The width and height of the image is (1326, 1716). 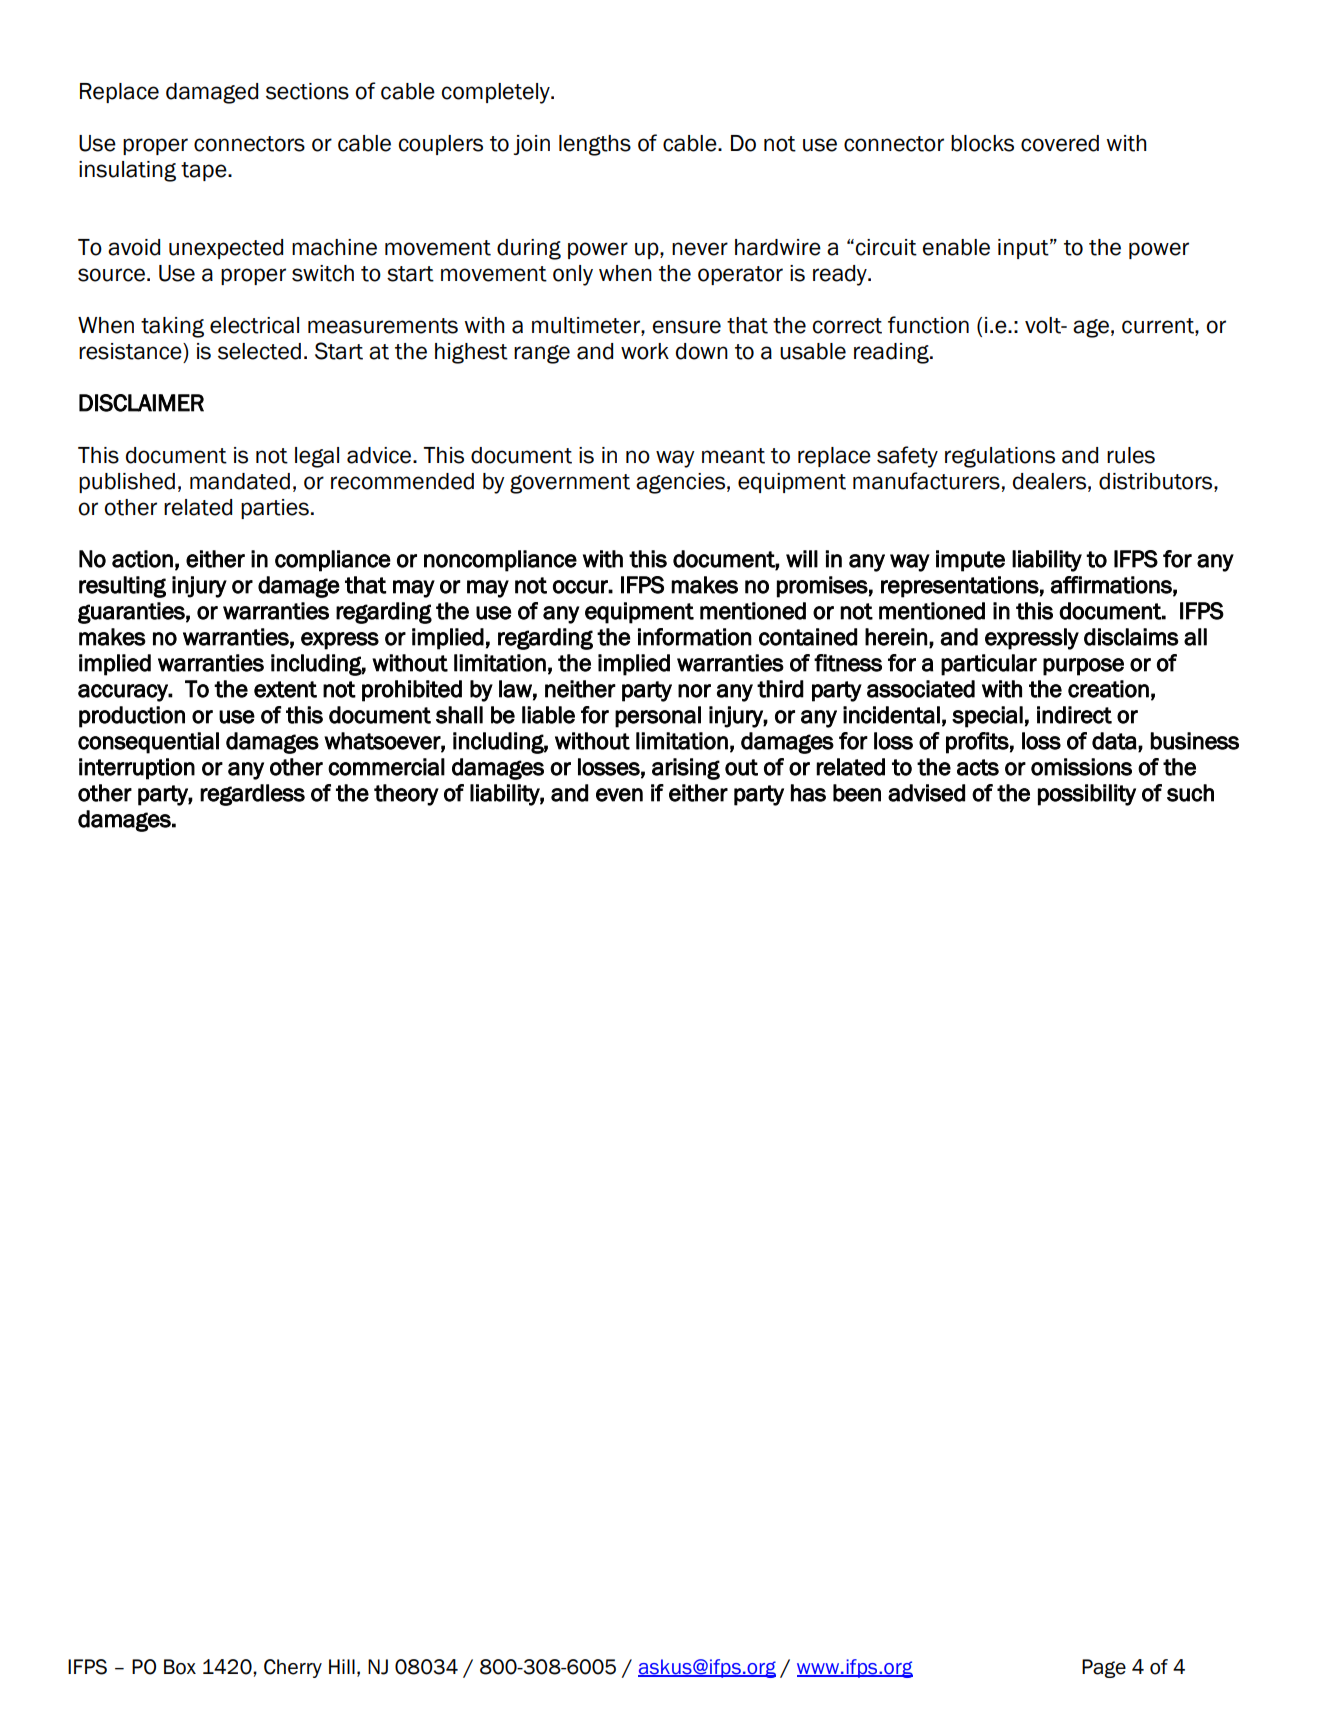 I want to click on covered, so click(x=1060, y=143).
